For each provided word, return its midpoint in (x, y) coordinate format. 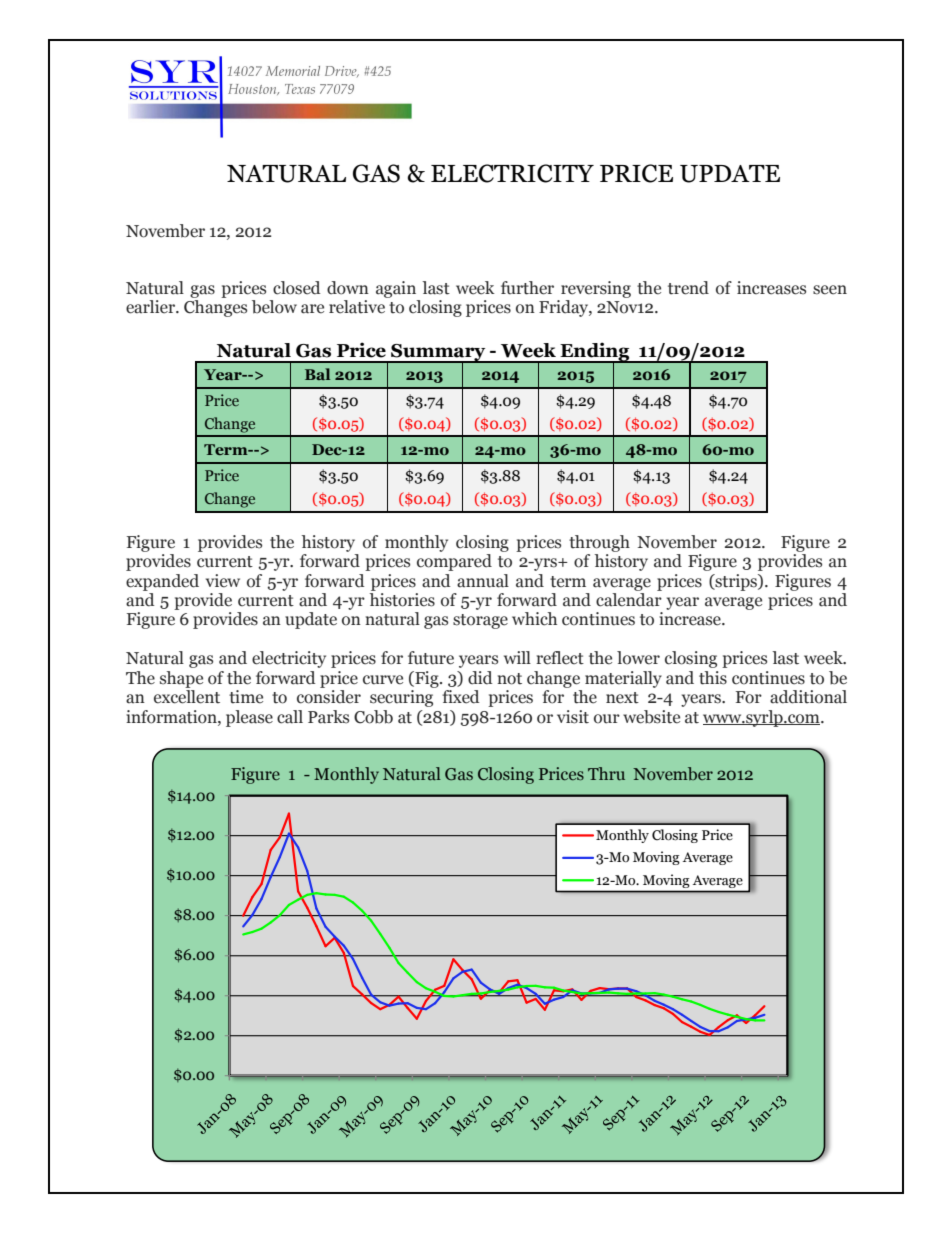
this (713, 678)
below (274, 307)
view (223, 581)
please (249, 718)
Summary (438, 353)
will (517, 657)
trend (688, 288)
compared (454, 562)
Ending (595, 353)
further (527, 288)
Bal (317, 374)
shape (181, 679)
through (599, 543)
